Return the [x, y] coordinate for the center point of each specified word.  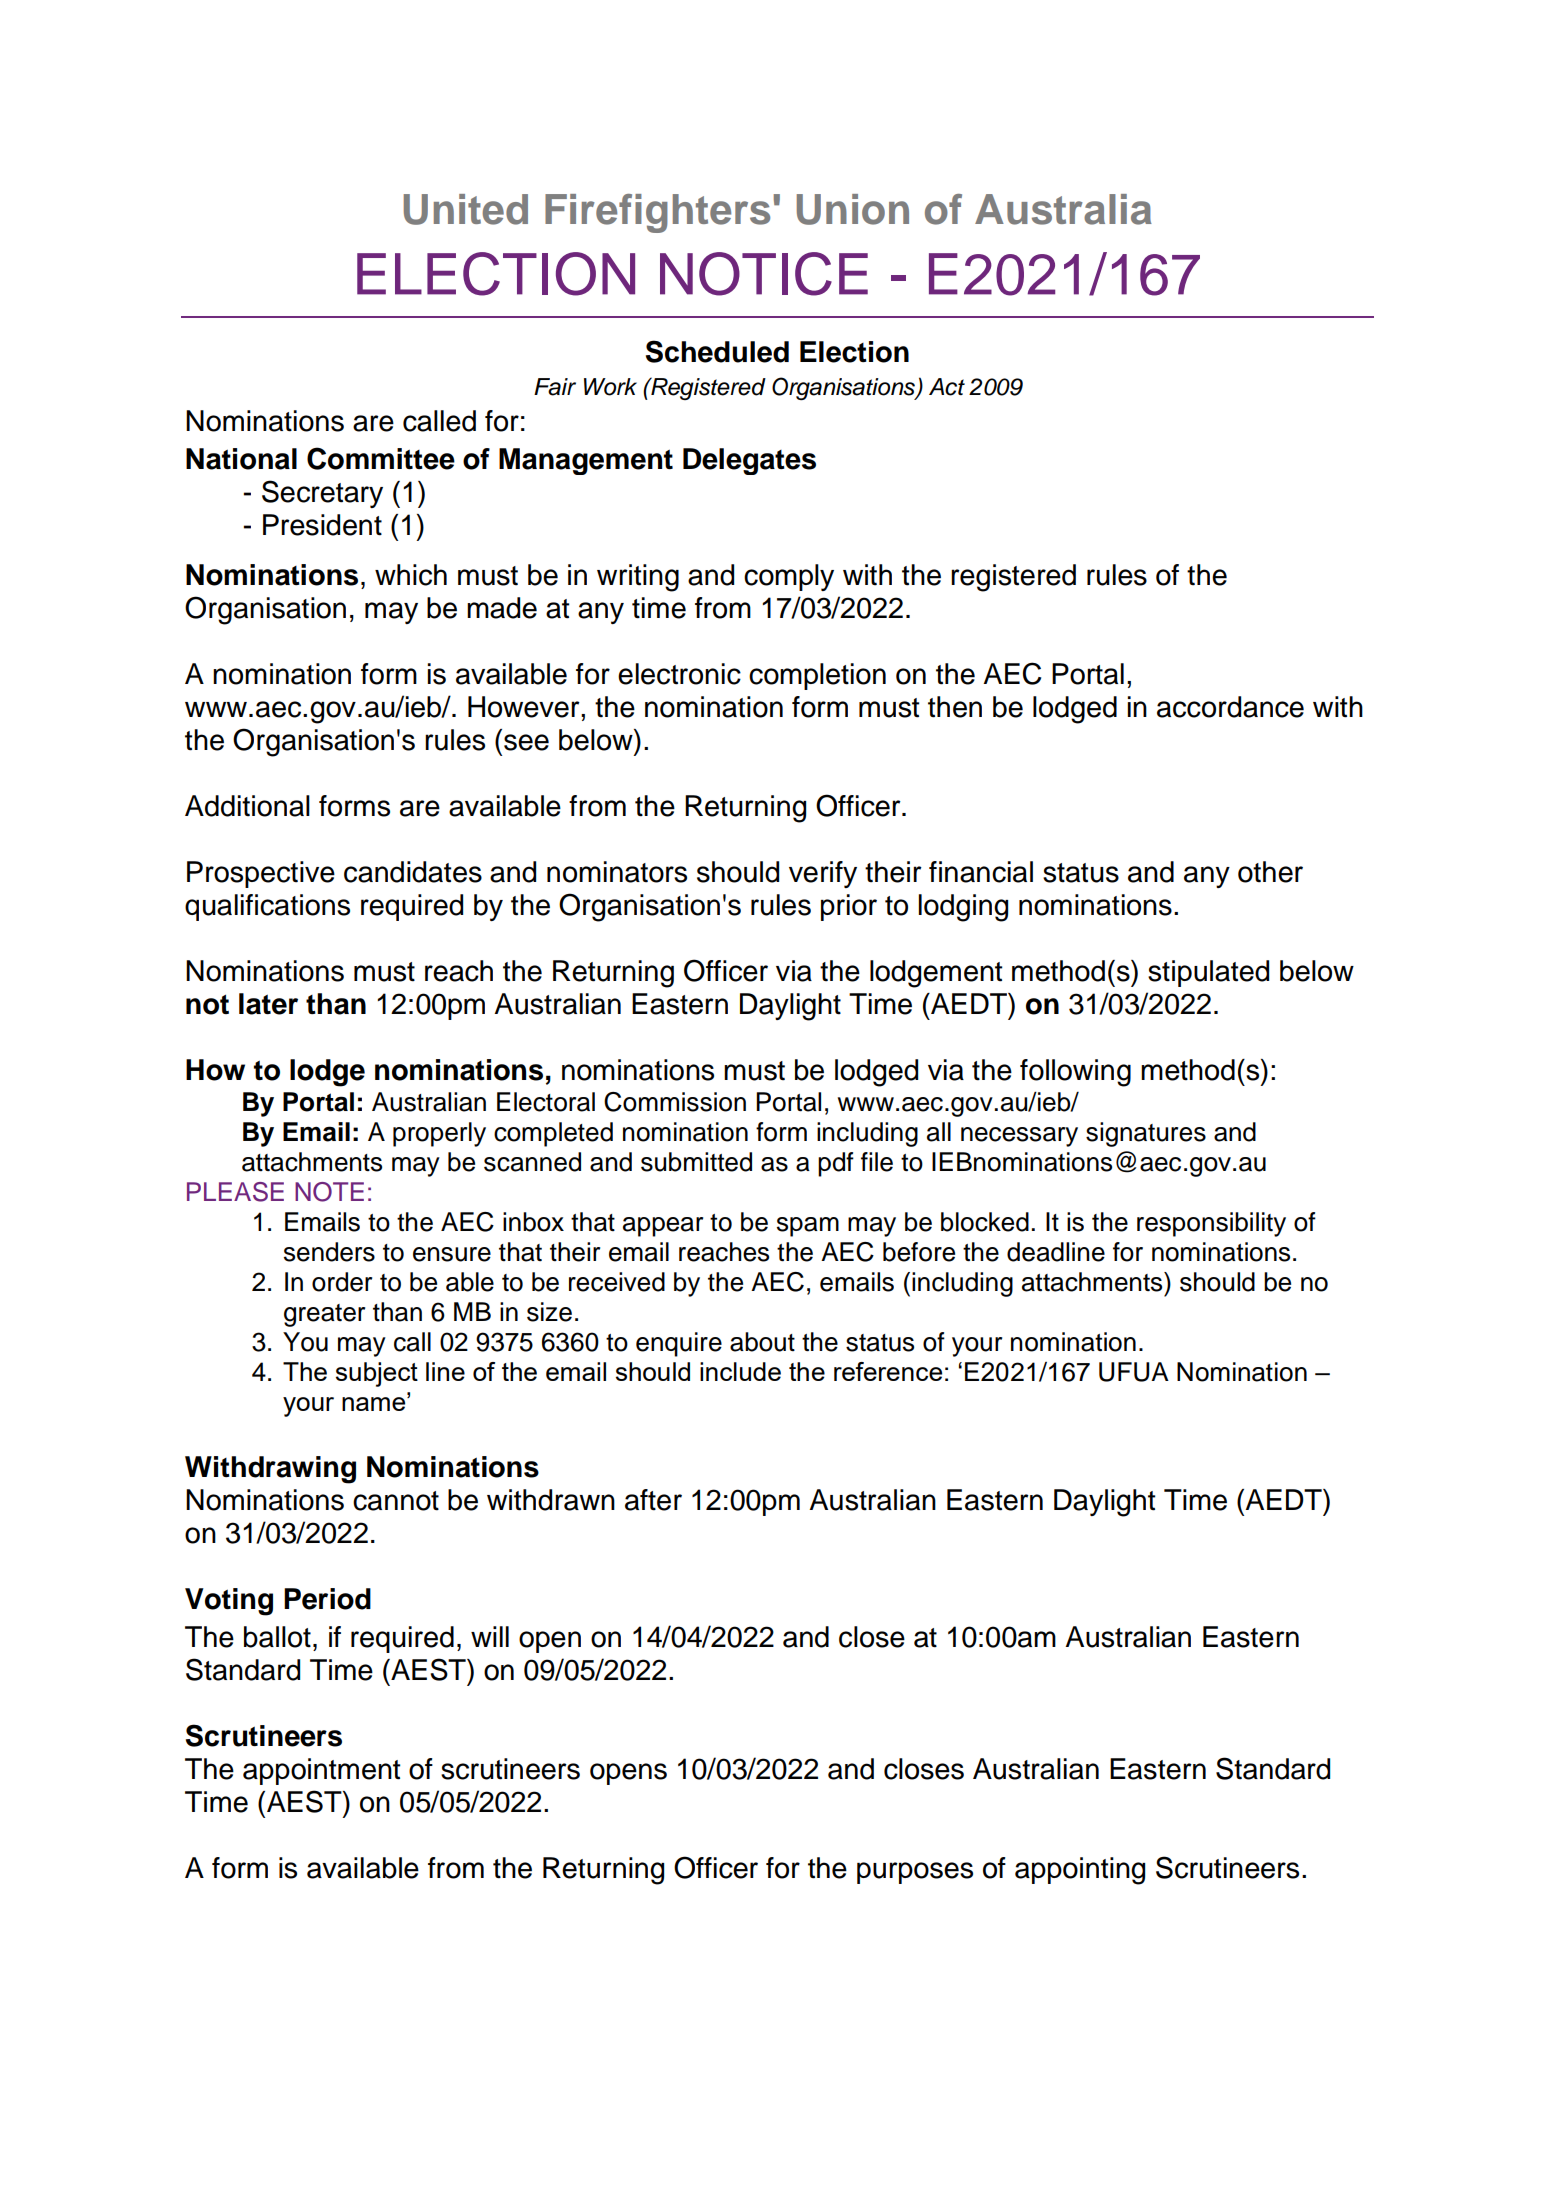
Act [947, 387]
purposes [915, 1873]
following [1075, 1073]
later [268, 1004]
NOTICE [764, 274]
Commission [675, 1102]
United [466, 209]
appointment [321, 1771]
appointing [1080, 1871]
